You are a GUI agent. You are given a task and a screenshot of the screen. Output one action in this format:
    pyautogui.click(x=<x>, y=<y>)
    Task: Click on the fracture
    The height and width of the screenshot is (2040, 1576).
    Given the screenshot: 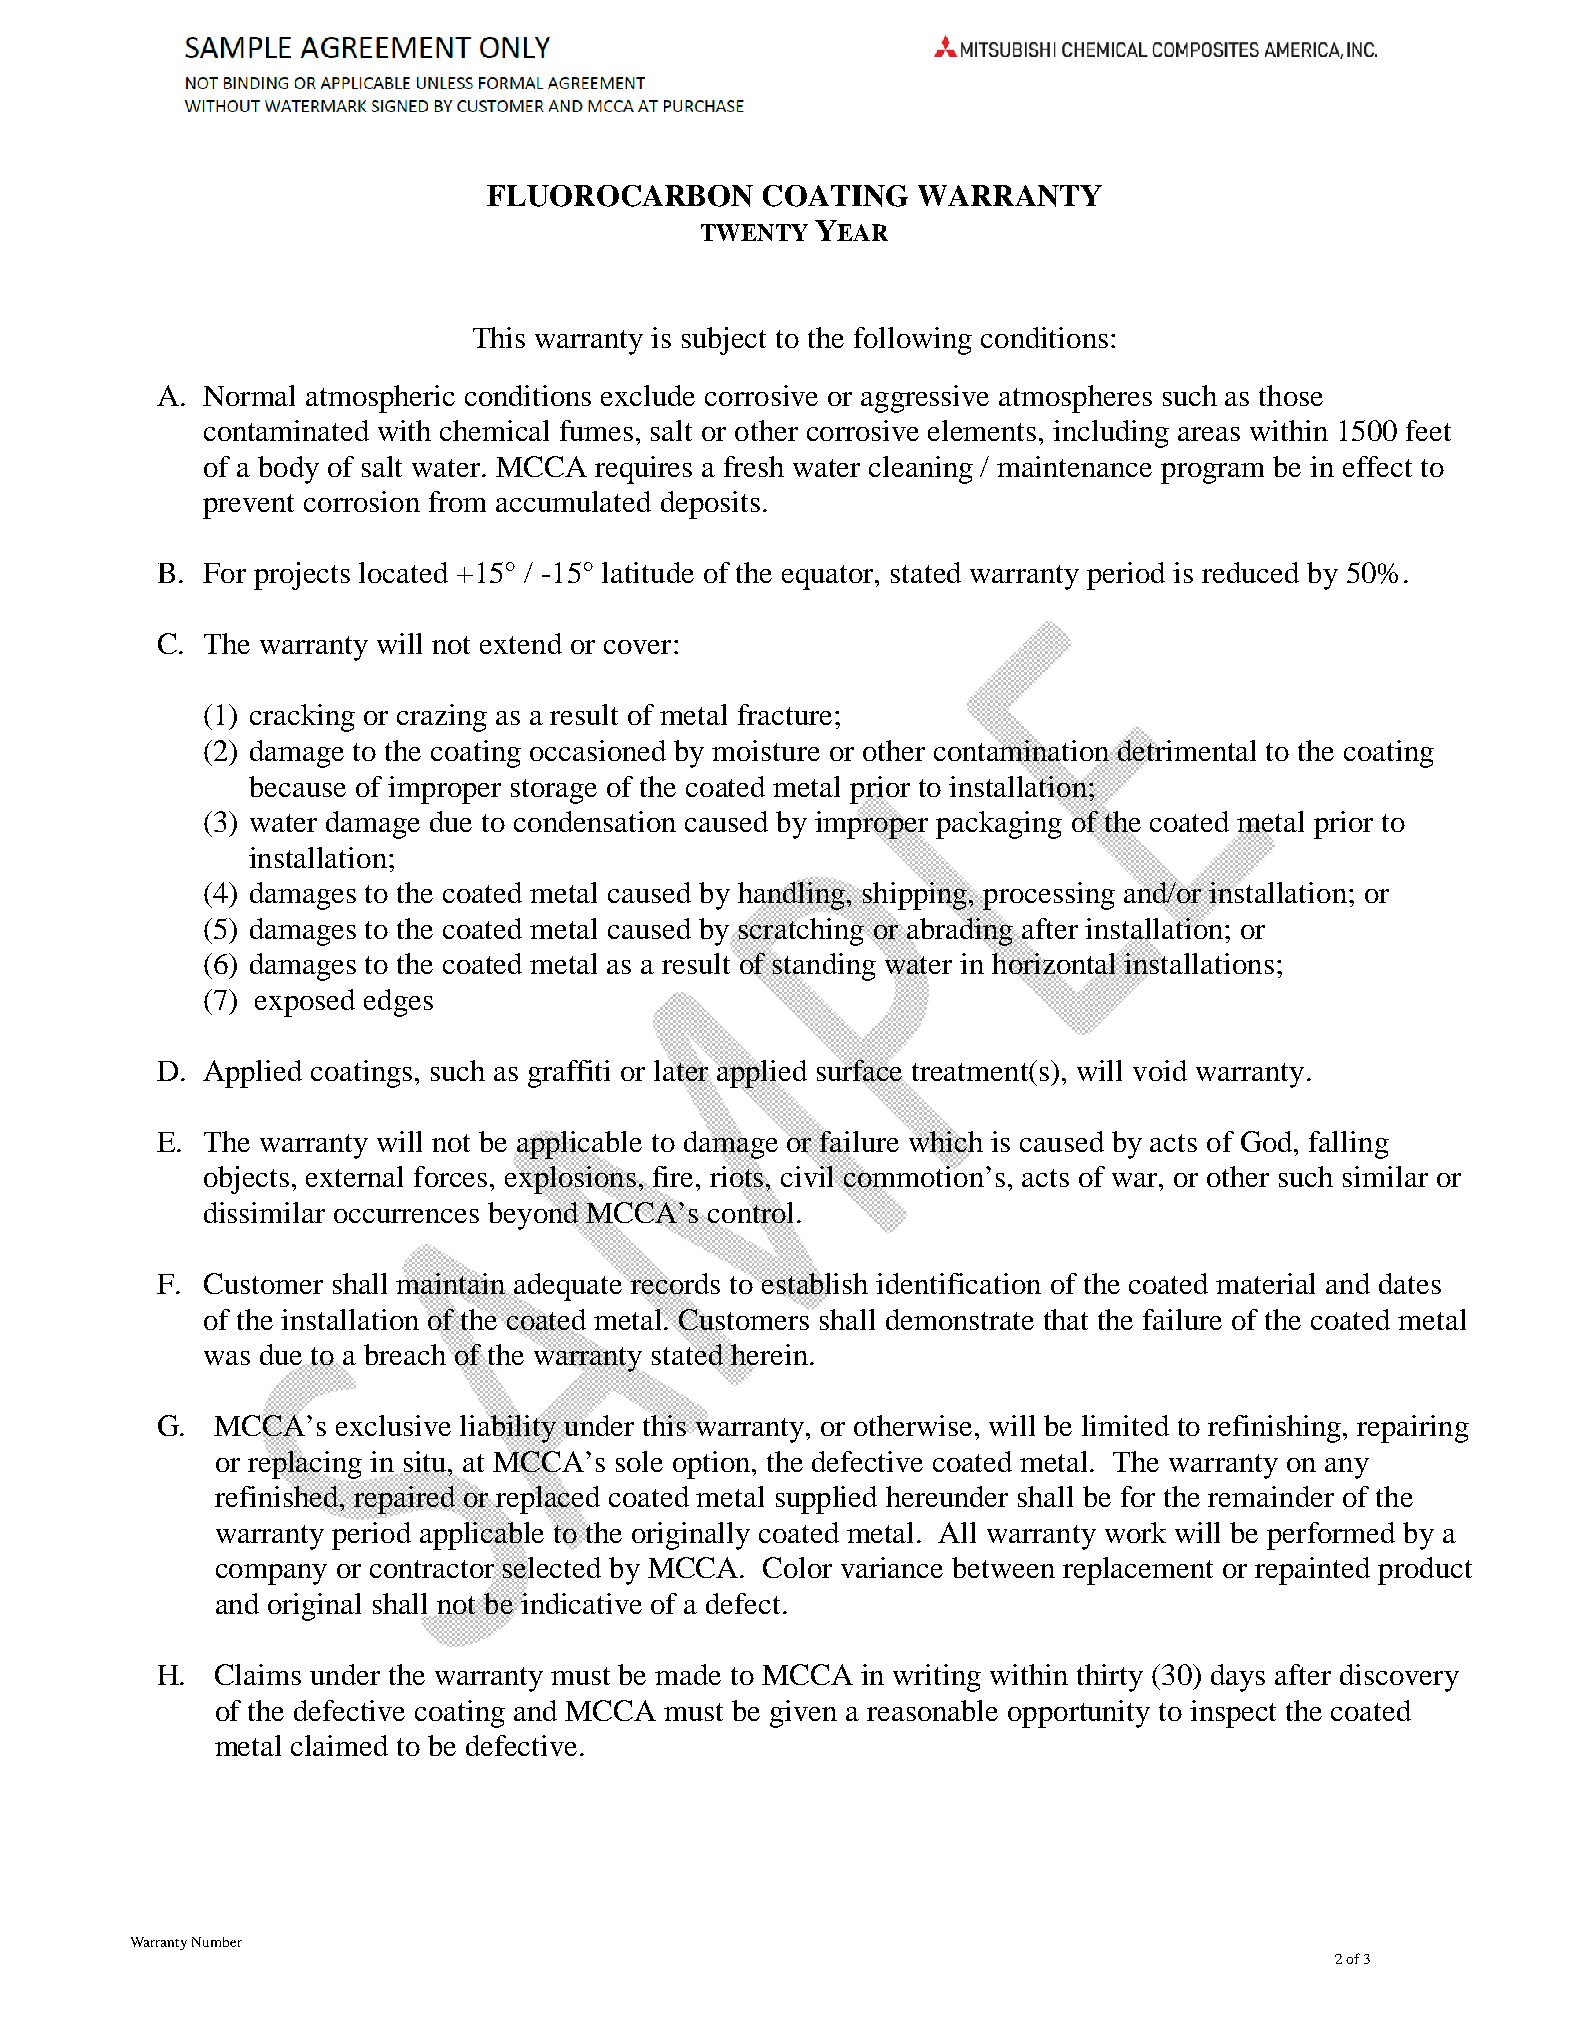 What is the action you would take?
    pyautogui.click(x=785, y=714)
